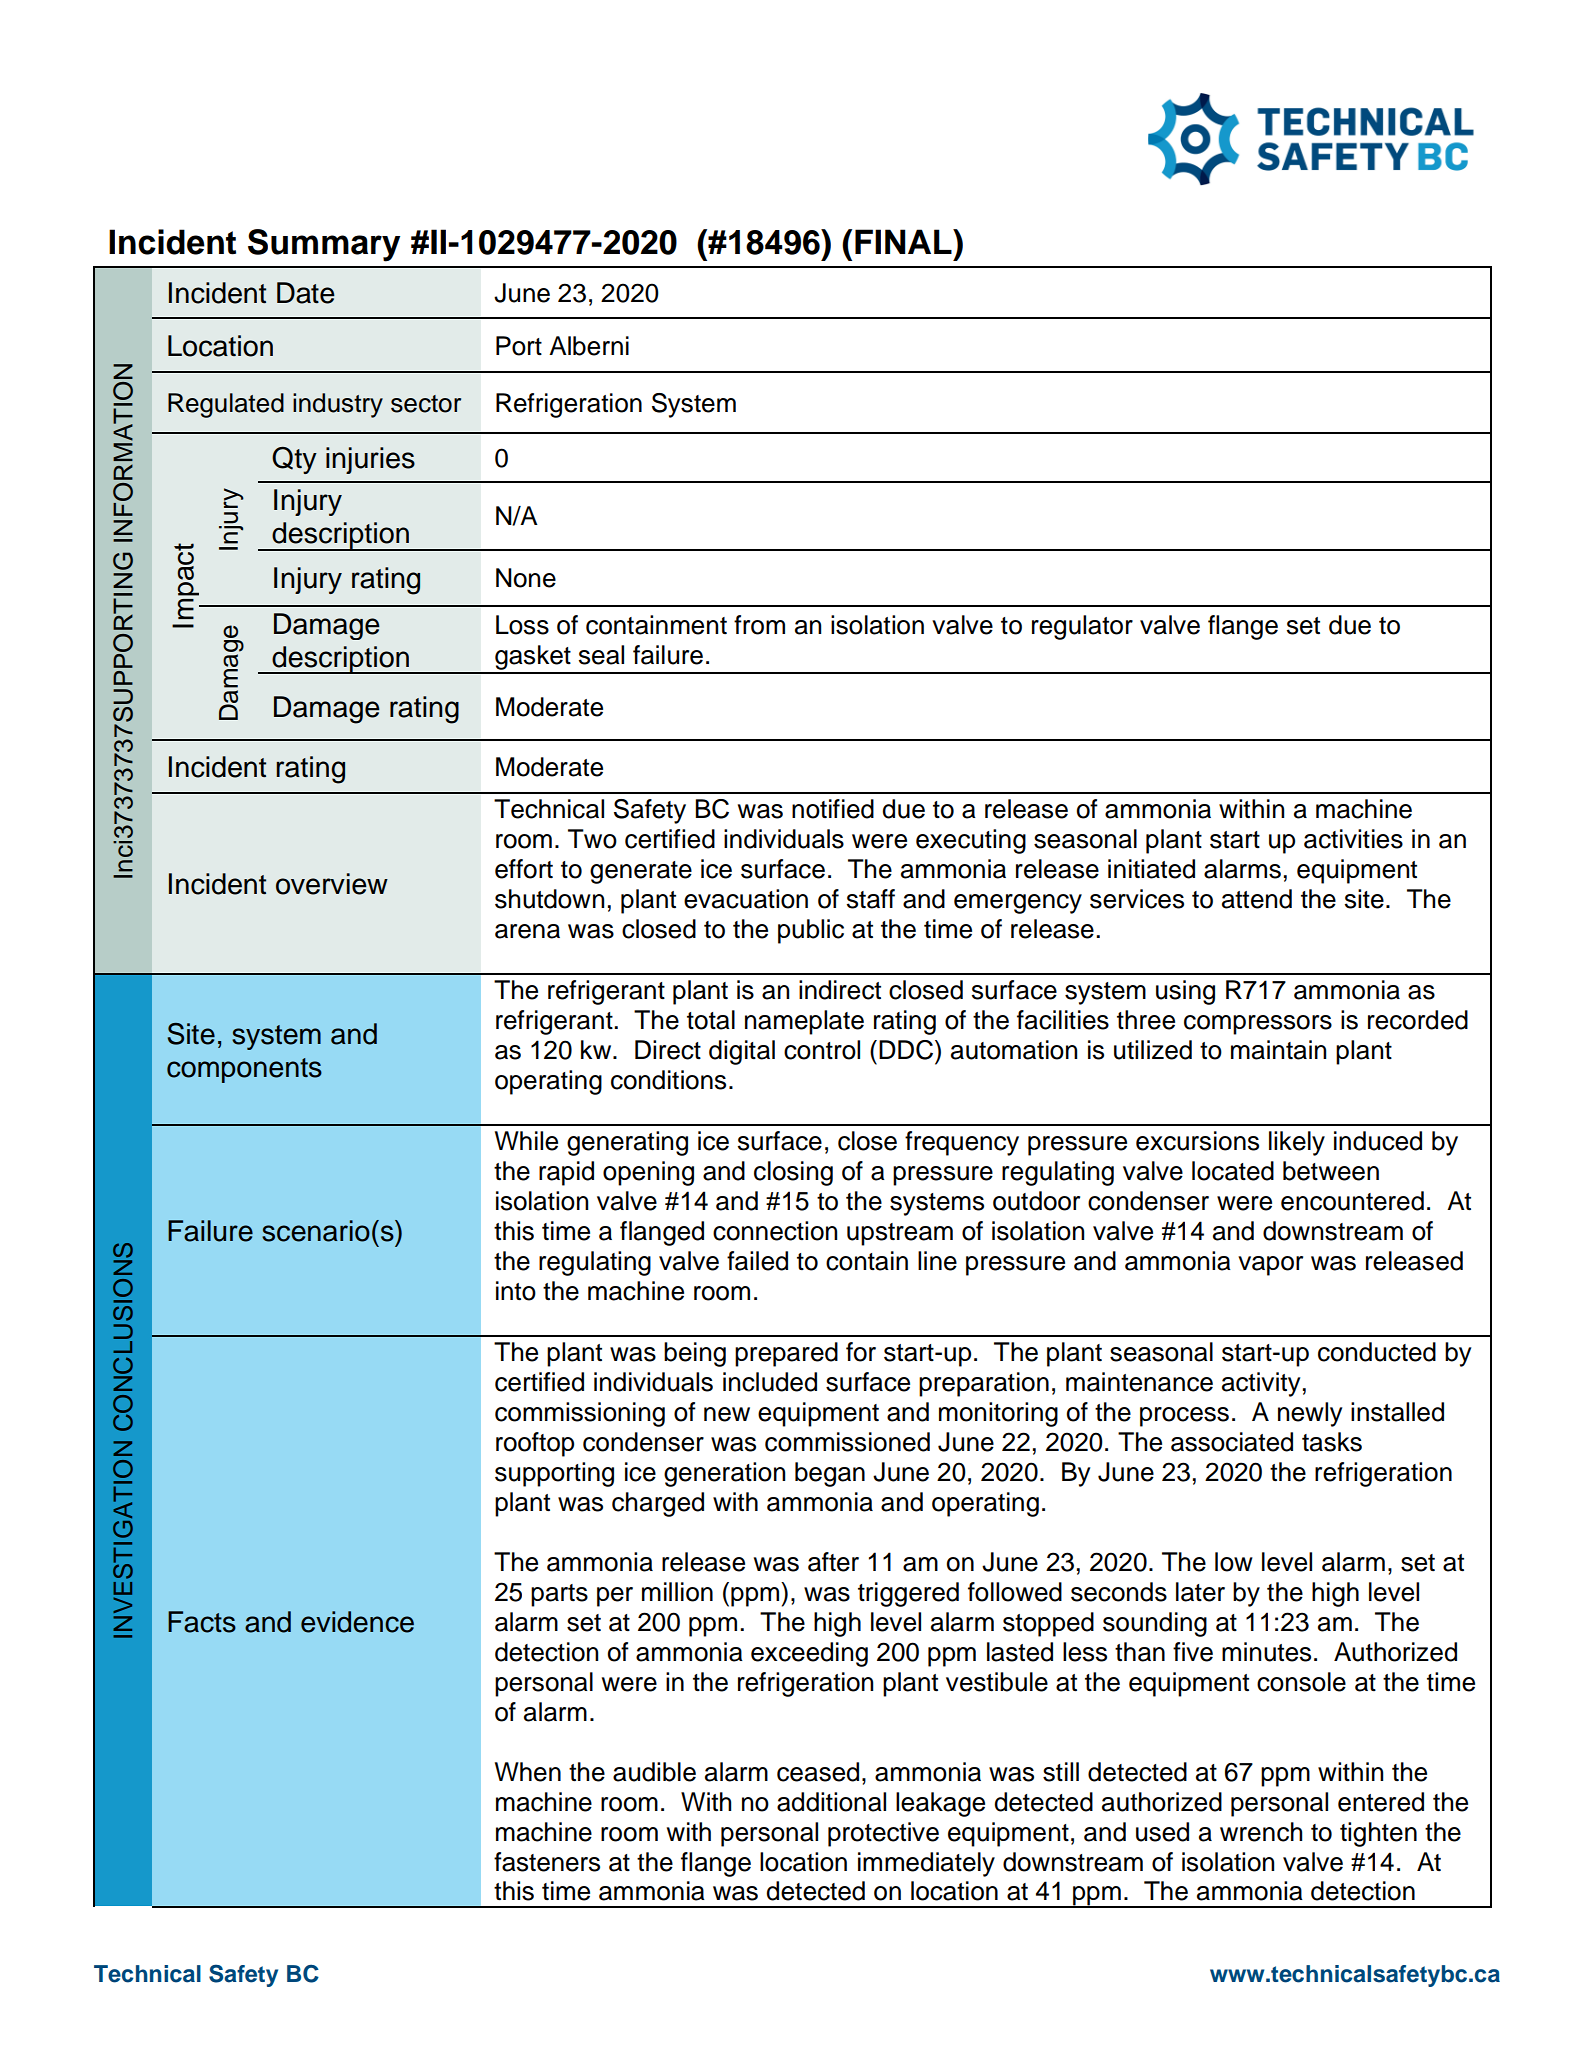 The image size is (1594, 2063). I want to click on associated, so click(1232, 1442).
